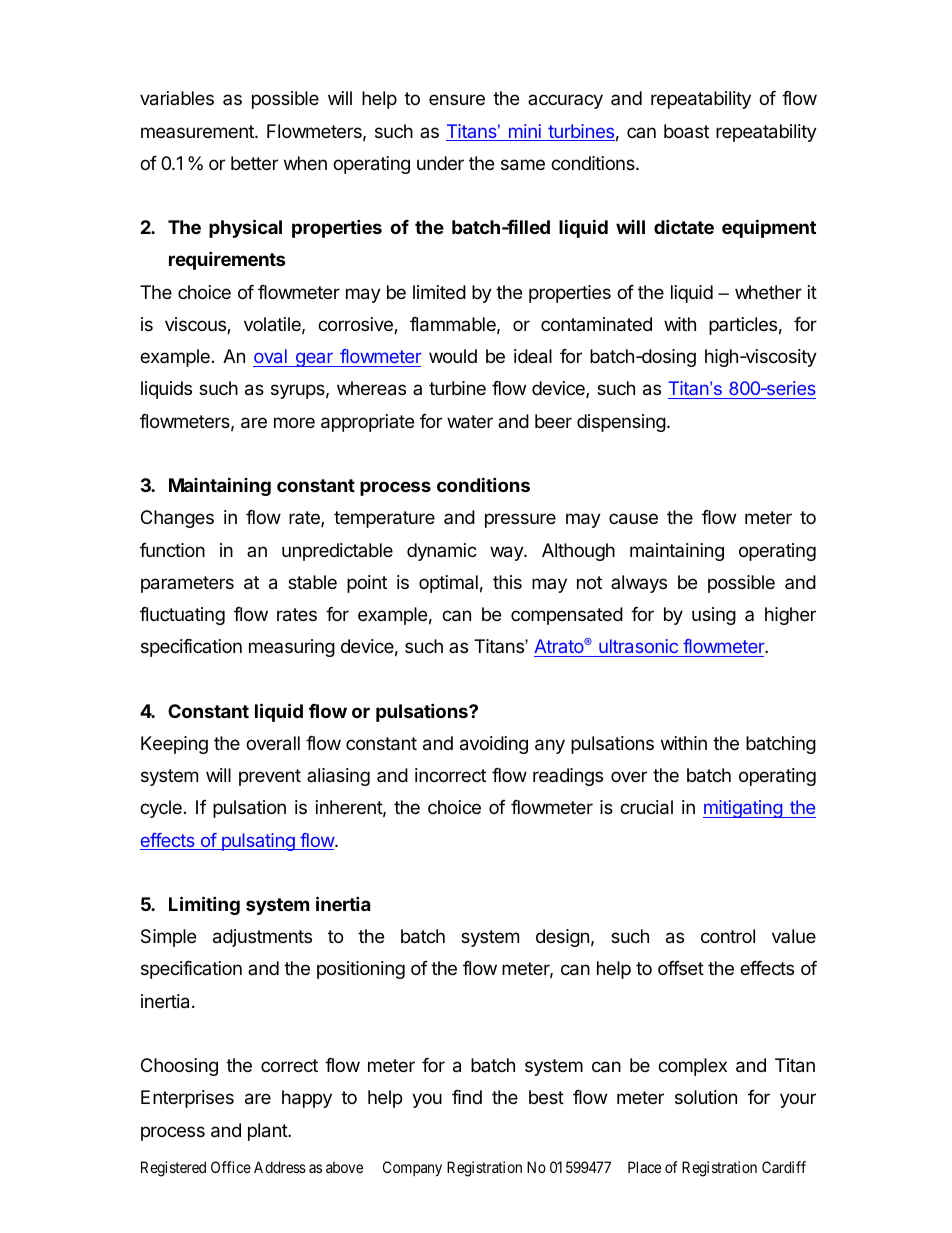 The image size is (952, 1233). What do you see at coordinates (457, 99) in the document?
I see `ensure` at bounding box center [457, 99].
